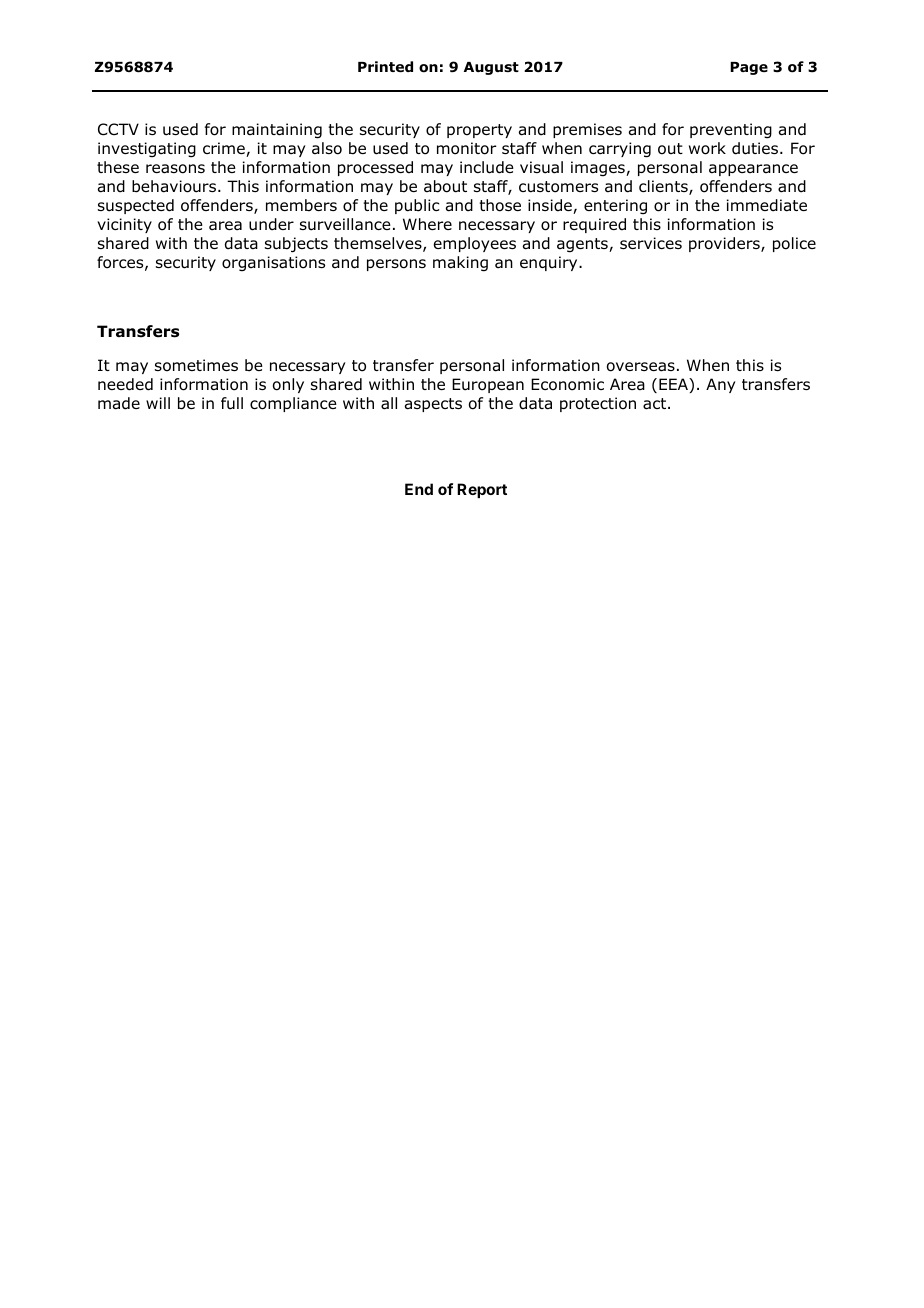  Describe the element at coordinates (118, 129) in the page. I see `CCTV` at that location.
